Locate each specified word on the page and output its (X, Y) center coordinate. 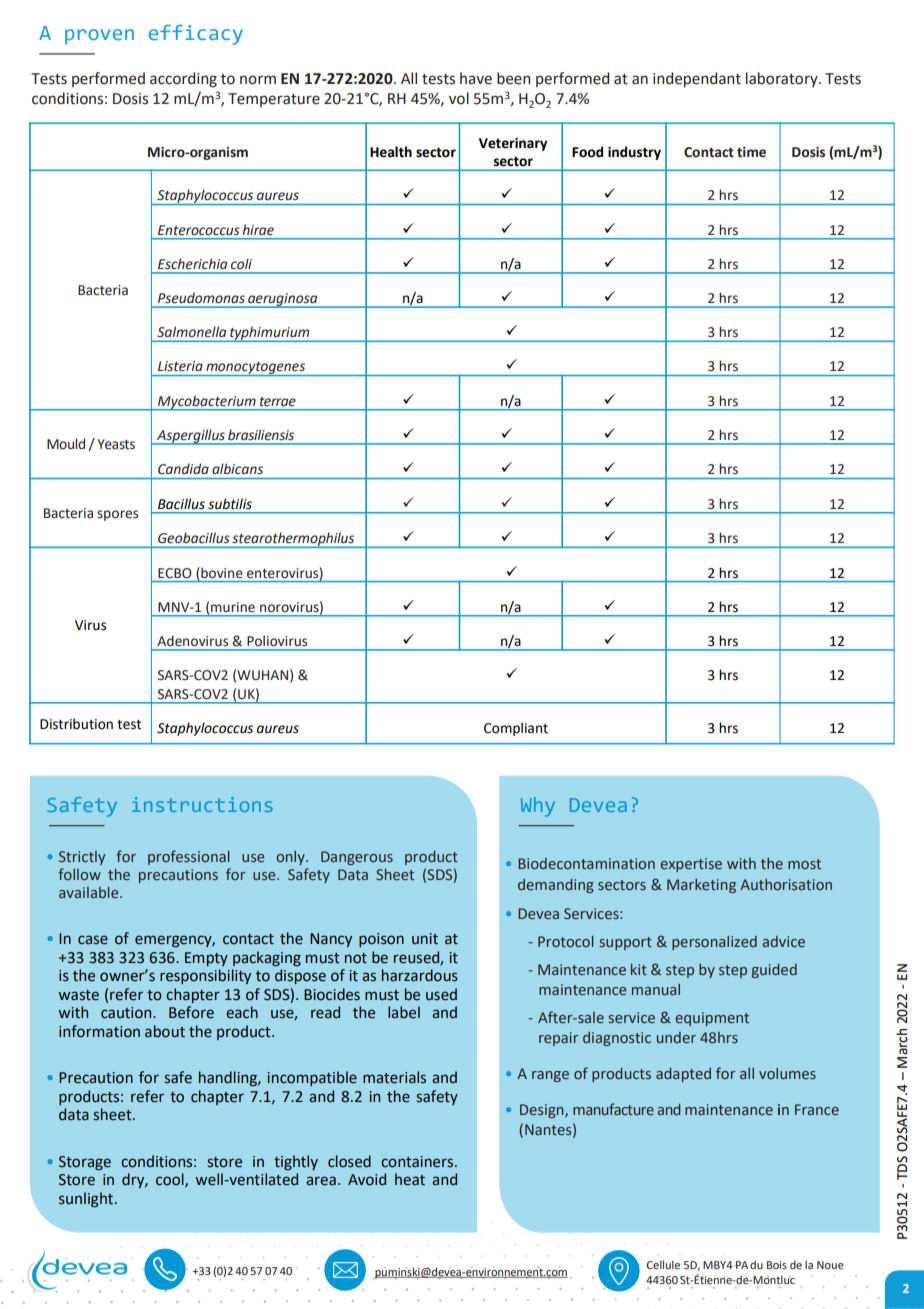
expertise (691, 865)
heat (410, 1179)
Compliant (516, 729)
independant (697, 79)
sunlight (87, 1199)
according (183, 80)
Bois (777, 1265)
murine (233, 607)
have (476, 78)
